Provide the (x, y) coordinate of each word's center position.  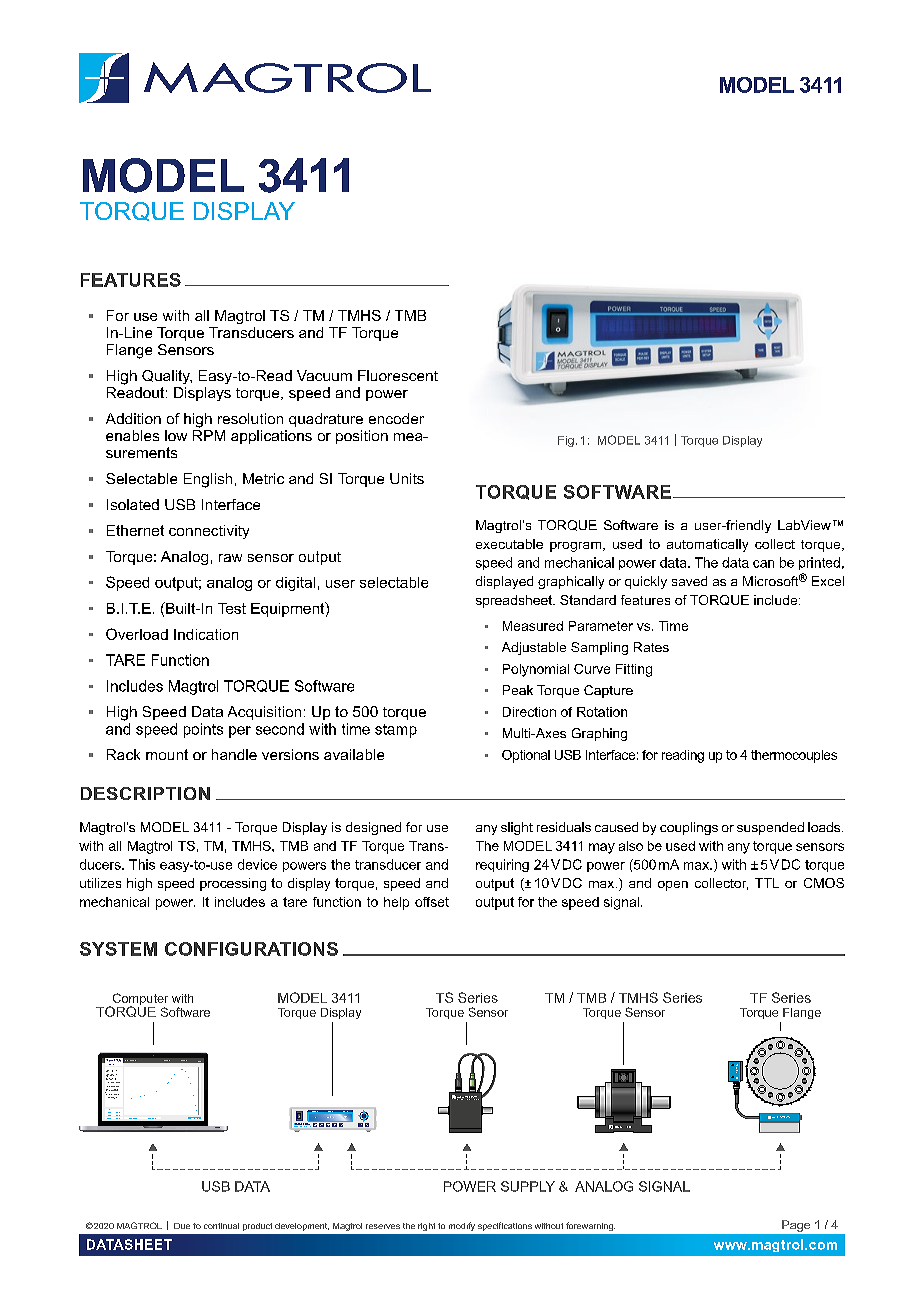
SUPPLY (528, 1186)
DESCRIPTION (145, 793)
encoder (396, 418)
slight (517, 828)
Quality (167, 377)
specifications (505, 1226)
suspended (770, 828)
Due (182, 1226)
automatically (707, 545)
